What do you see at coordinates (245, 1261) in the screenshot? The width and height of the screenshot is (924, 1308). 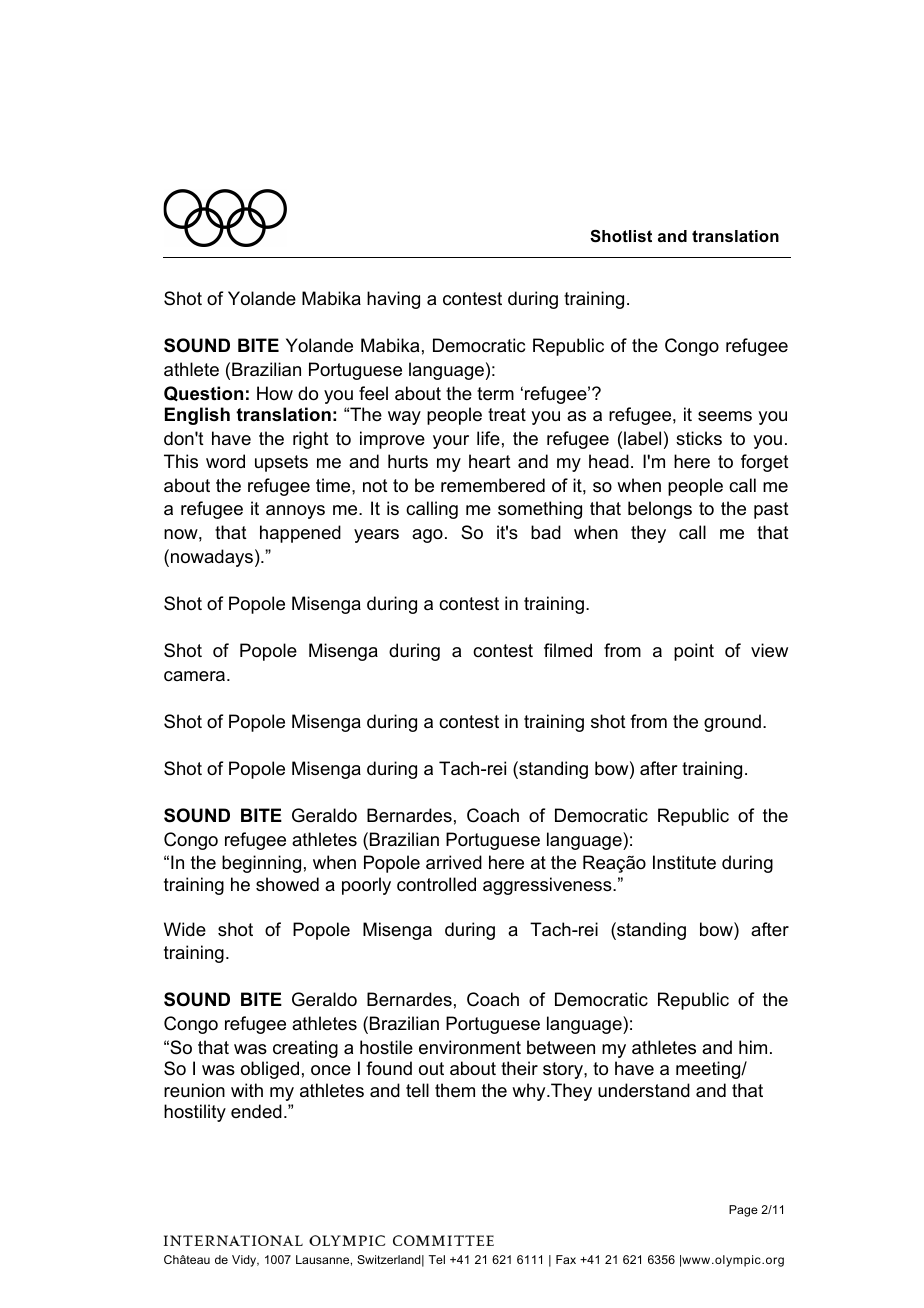 I see `Vidy` at bounding box center [245, 1261].
